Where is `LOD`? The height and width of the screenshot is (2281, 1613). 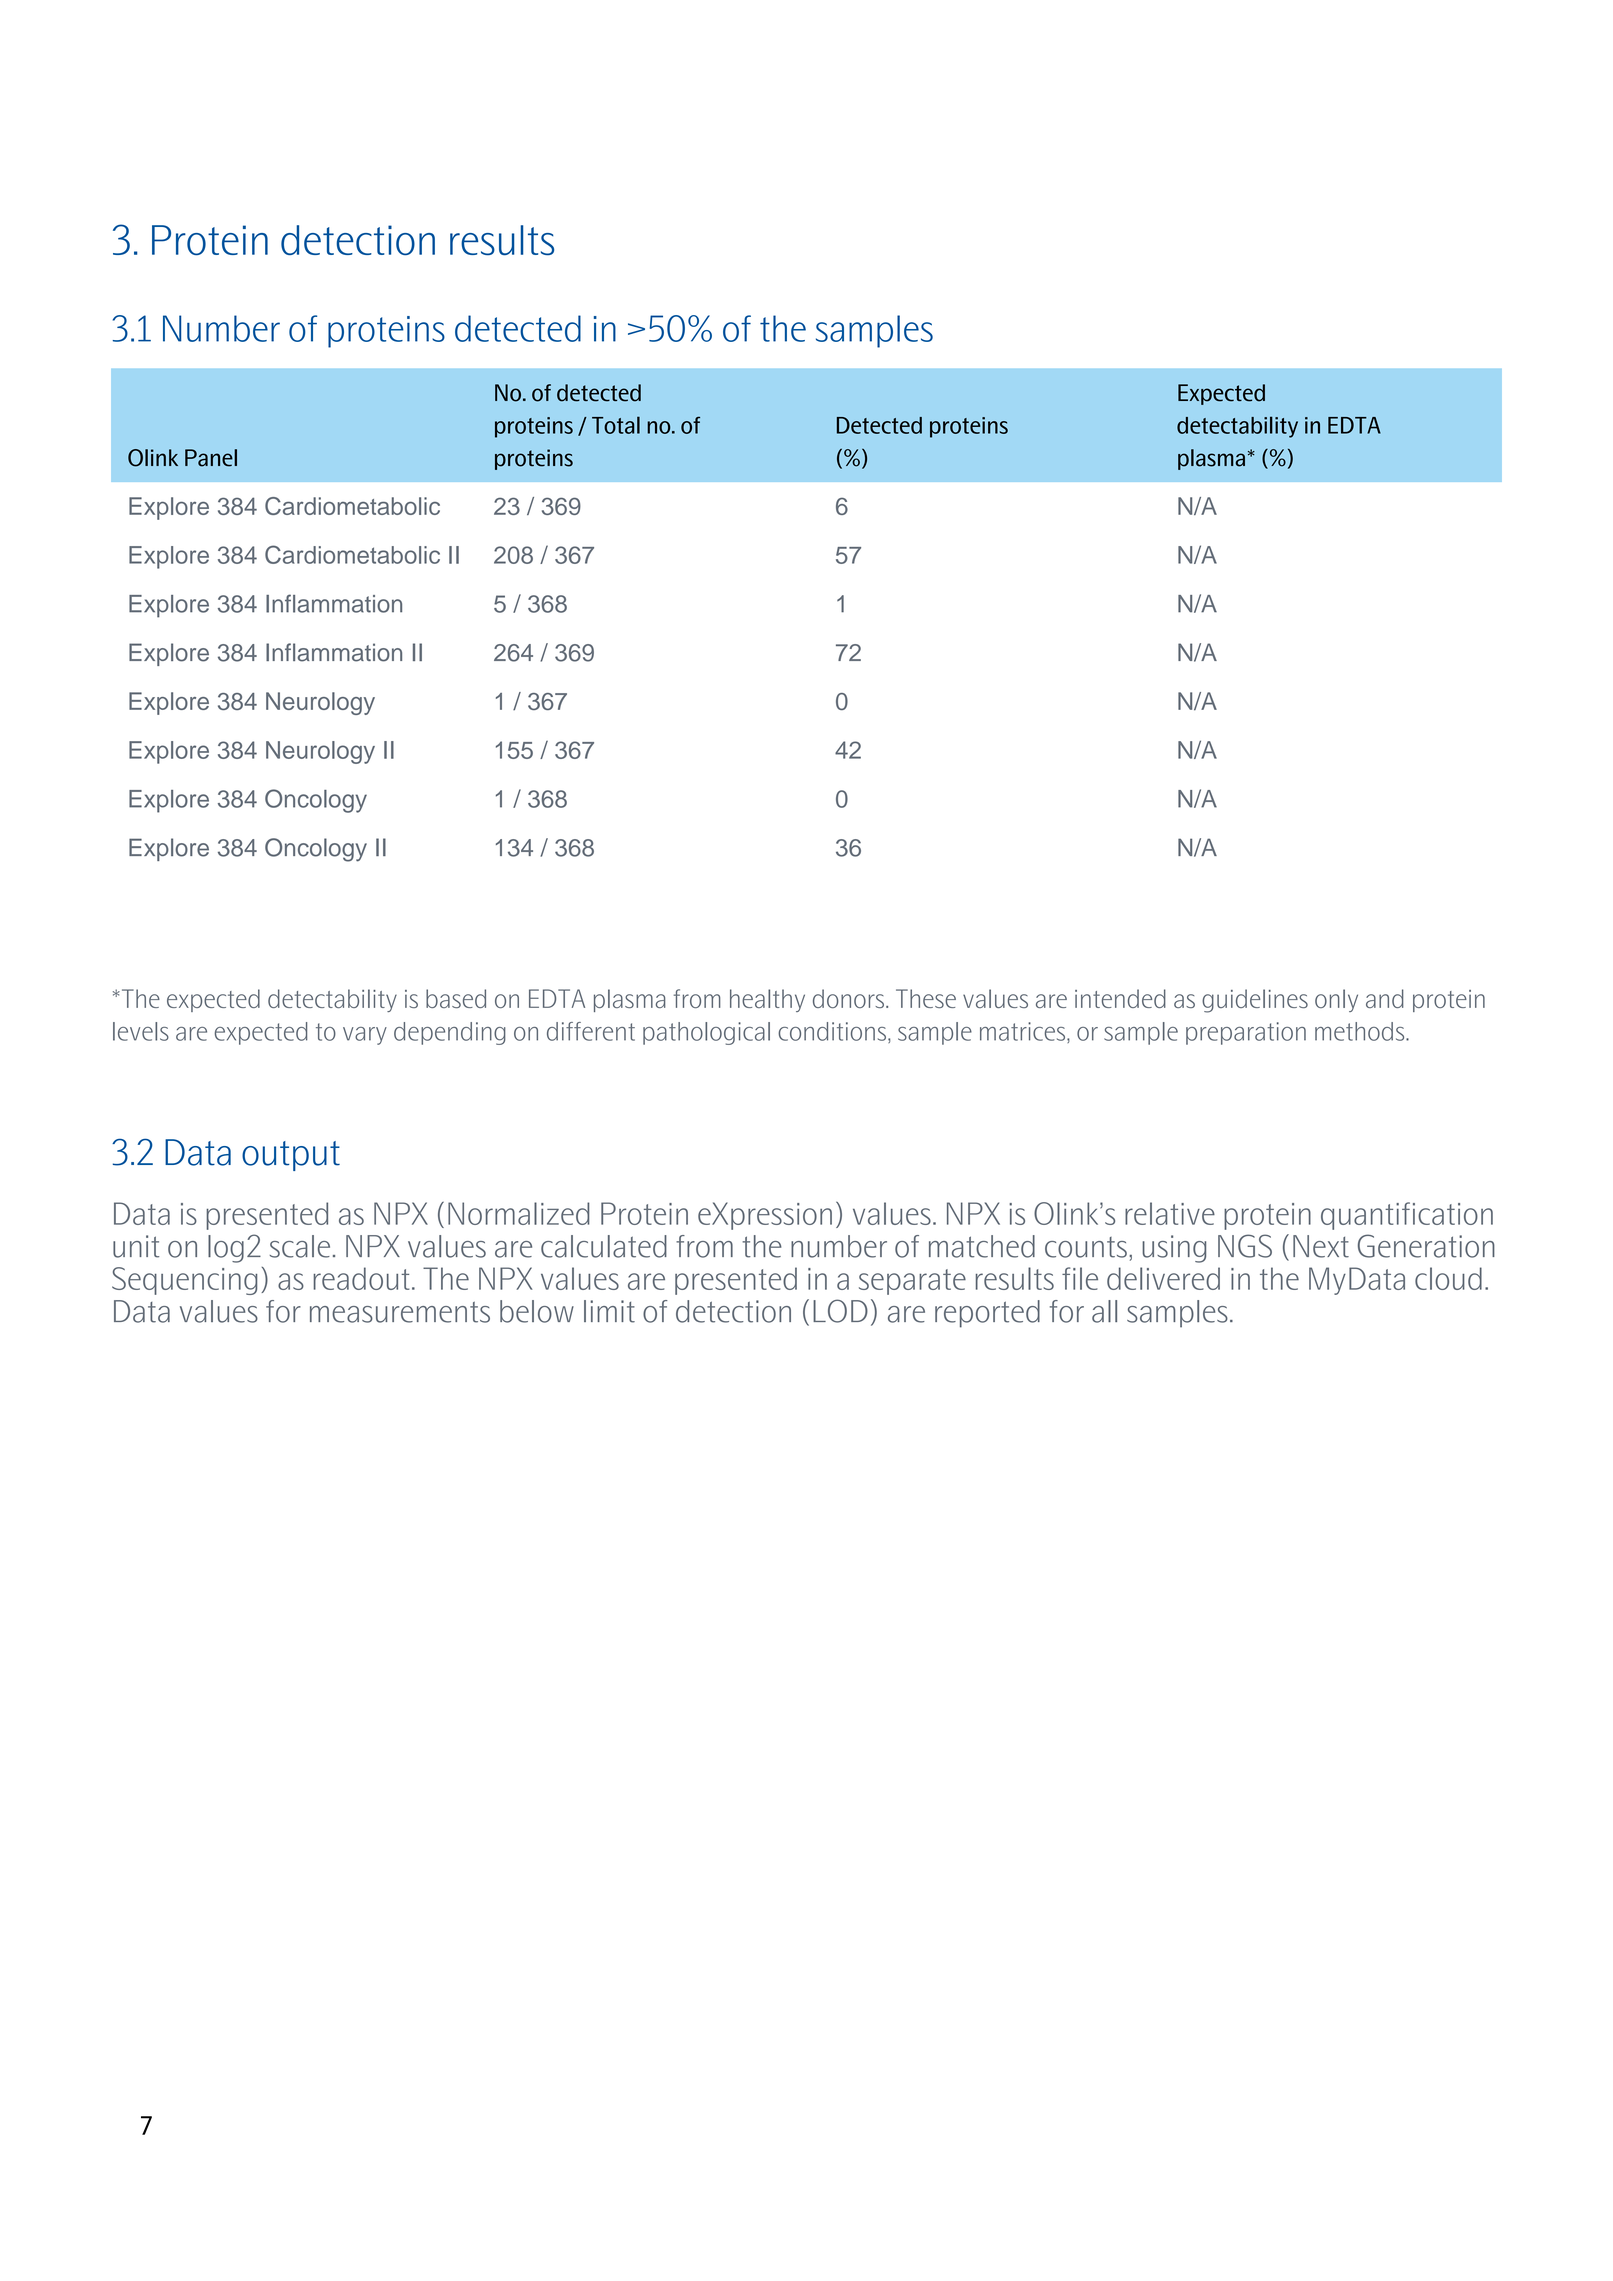 LOD is located at coordinates (840, 1311).
